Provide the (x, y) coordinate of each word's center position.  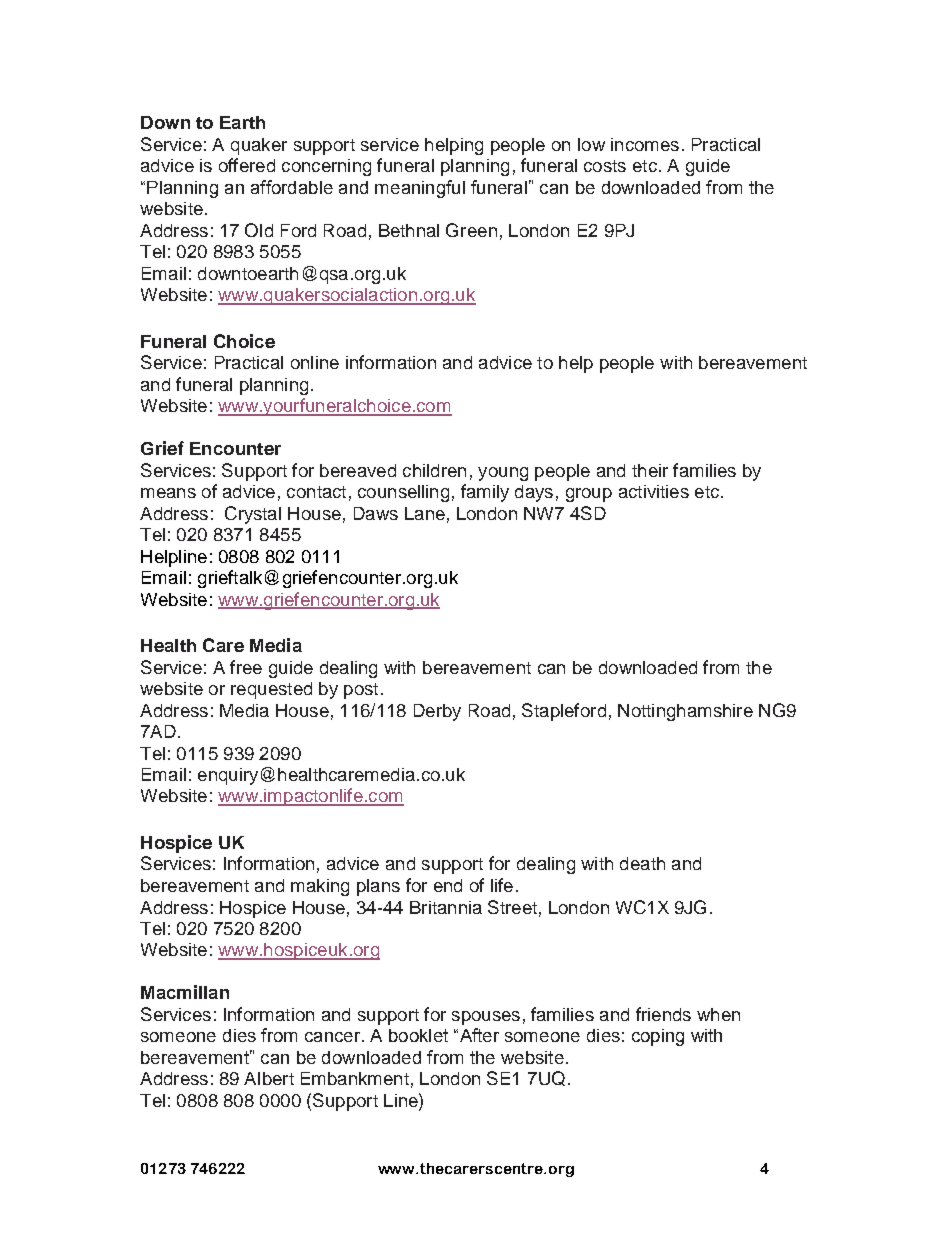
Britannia (446, 907)
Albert (269, 1078)
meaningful (420, 189)
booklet (418, 1035)
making (320, 887)
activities (654, 491)
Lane (425, 513)
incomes (645, 144)
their (650, 470)
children (434, 470)
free (246, 667)
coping (658, 1037)
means (168, 493)
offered (247, 165)
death (642, 863)
